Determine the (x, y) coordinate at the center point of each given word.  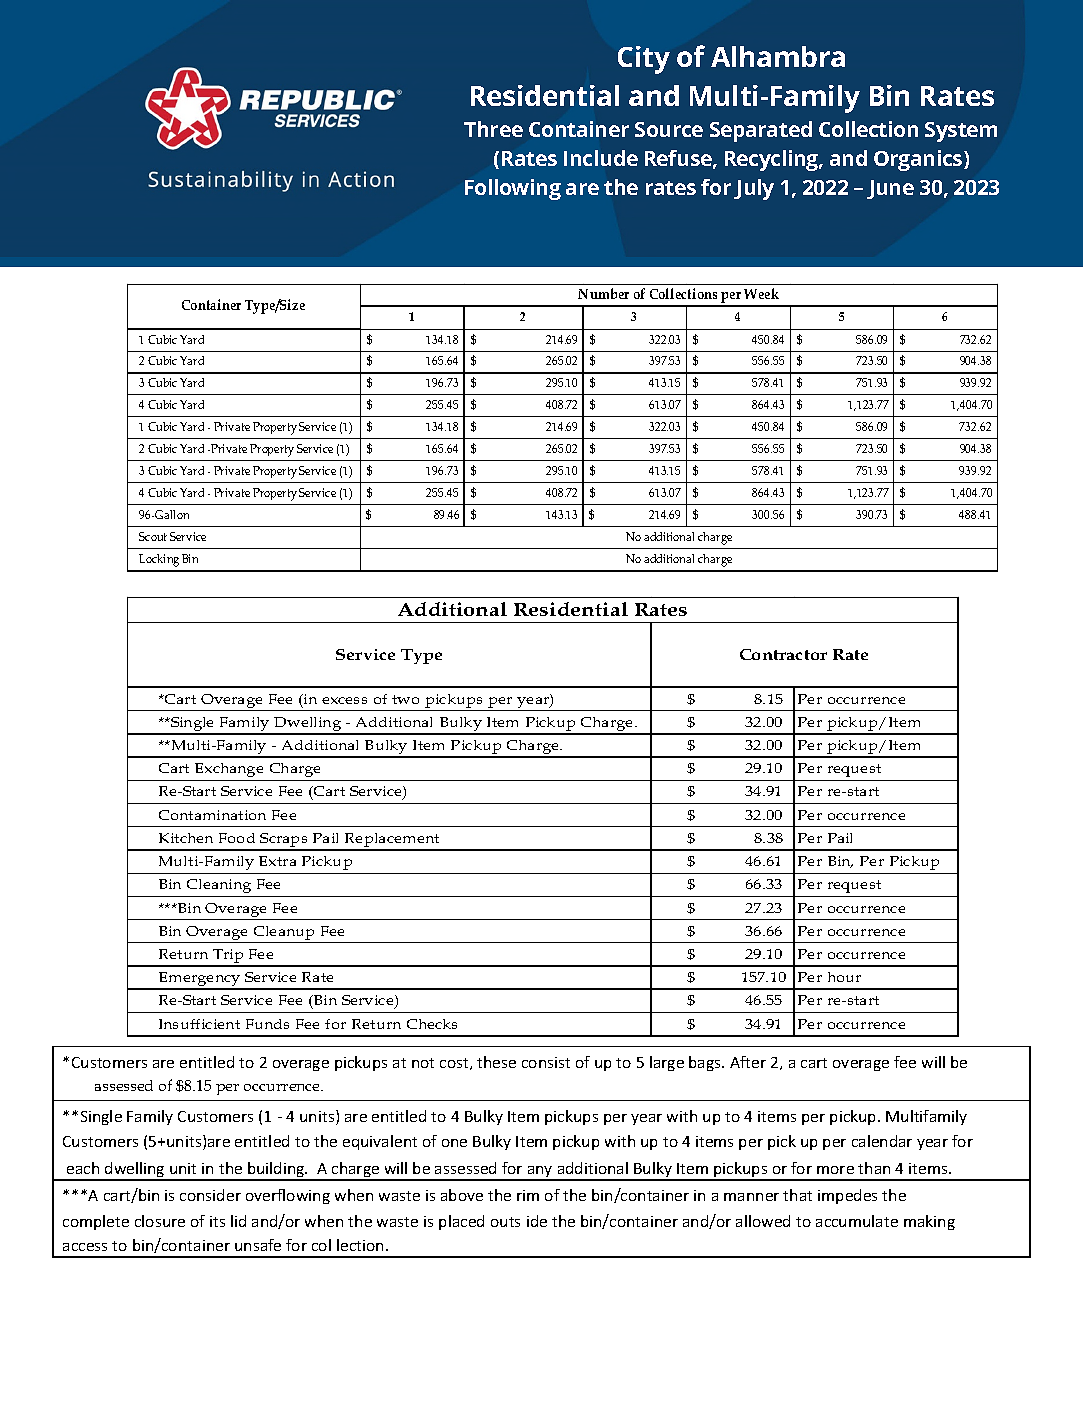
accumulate (857, 1221)
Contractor (783, 654)
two (405, 699)
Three (493, 129)
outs (505, 1222)
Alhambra (778, 56)
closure (160, 1221)
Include (601, 158)
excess (344, 700)
